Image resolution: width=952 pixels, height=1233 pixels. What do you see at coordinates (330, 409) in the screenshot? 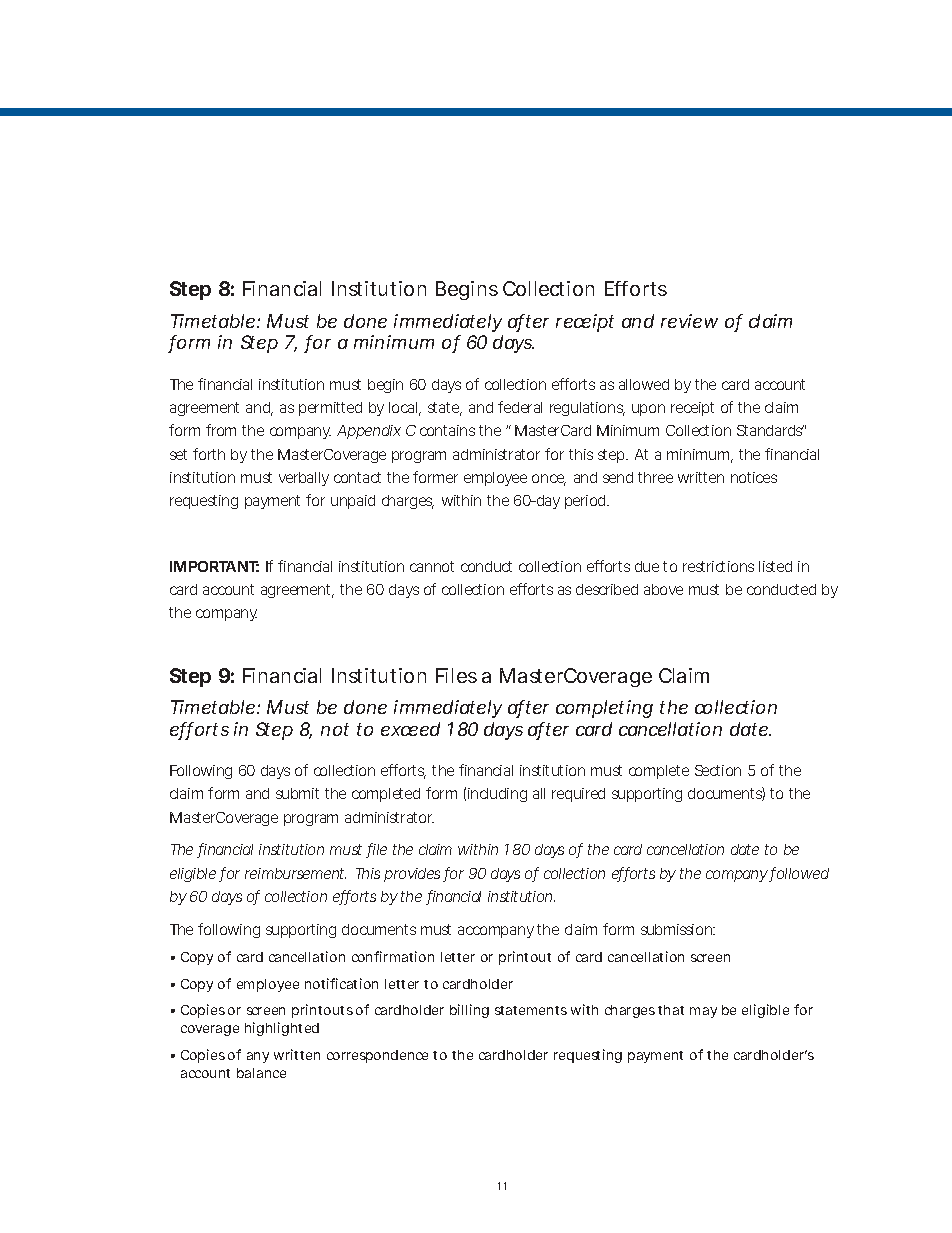
I see `permitted` at bounding box center [330, 409].
